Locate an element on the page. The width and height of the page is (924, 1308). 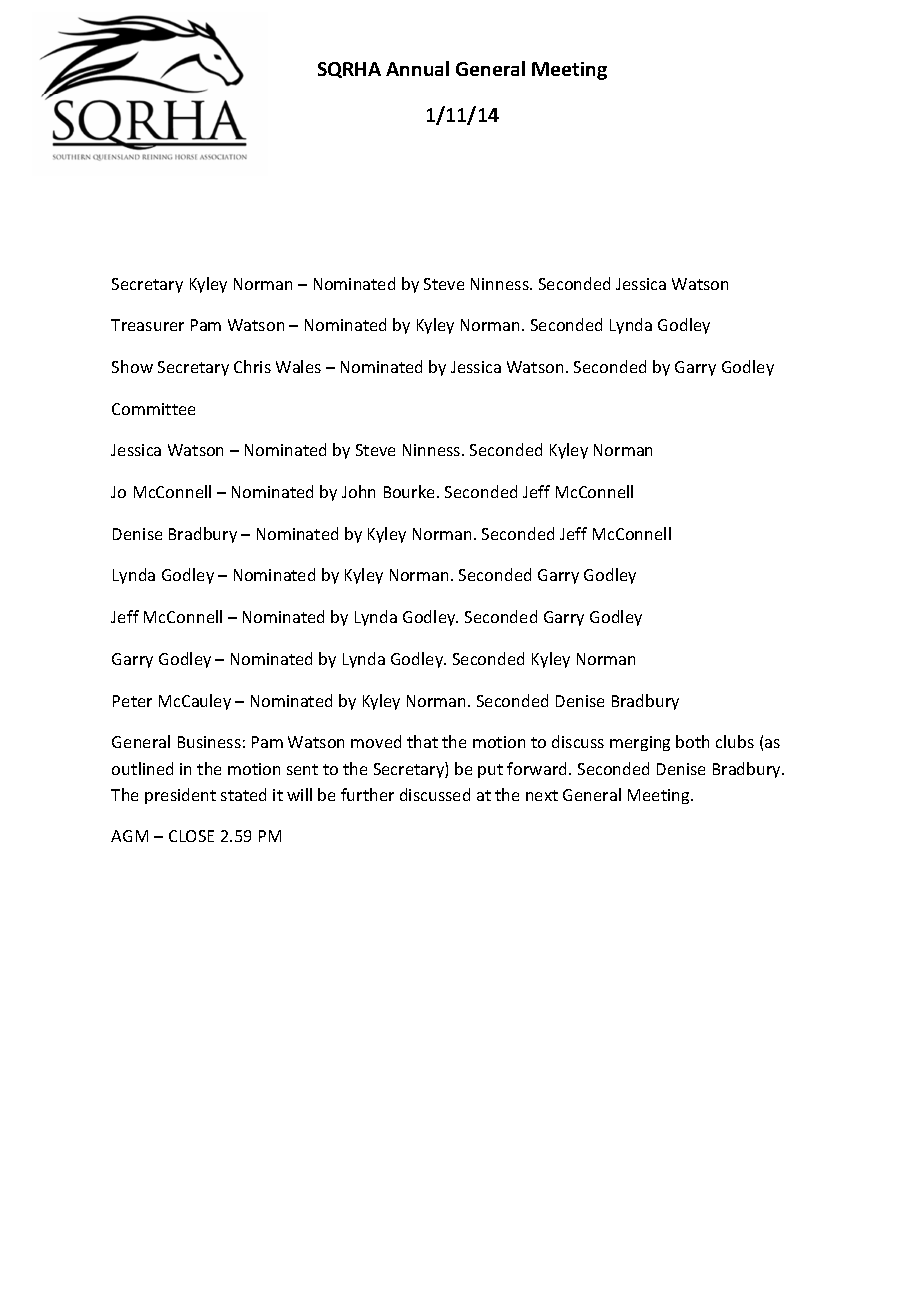
further is located at coordinates (367, 794).
